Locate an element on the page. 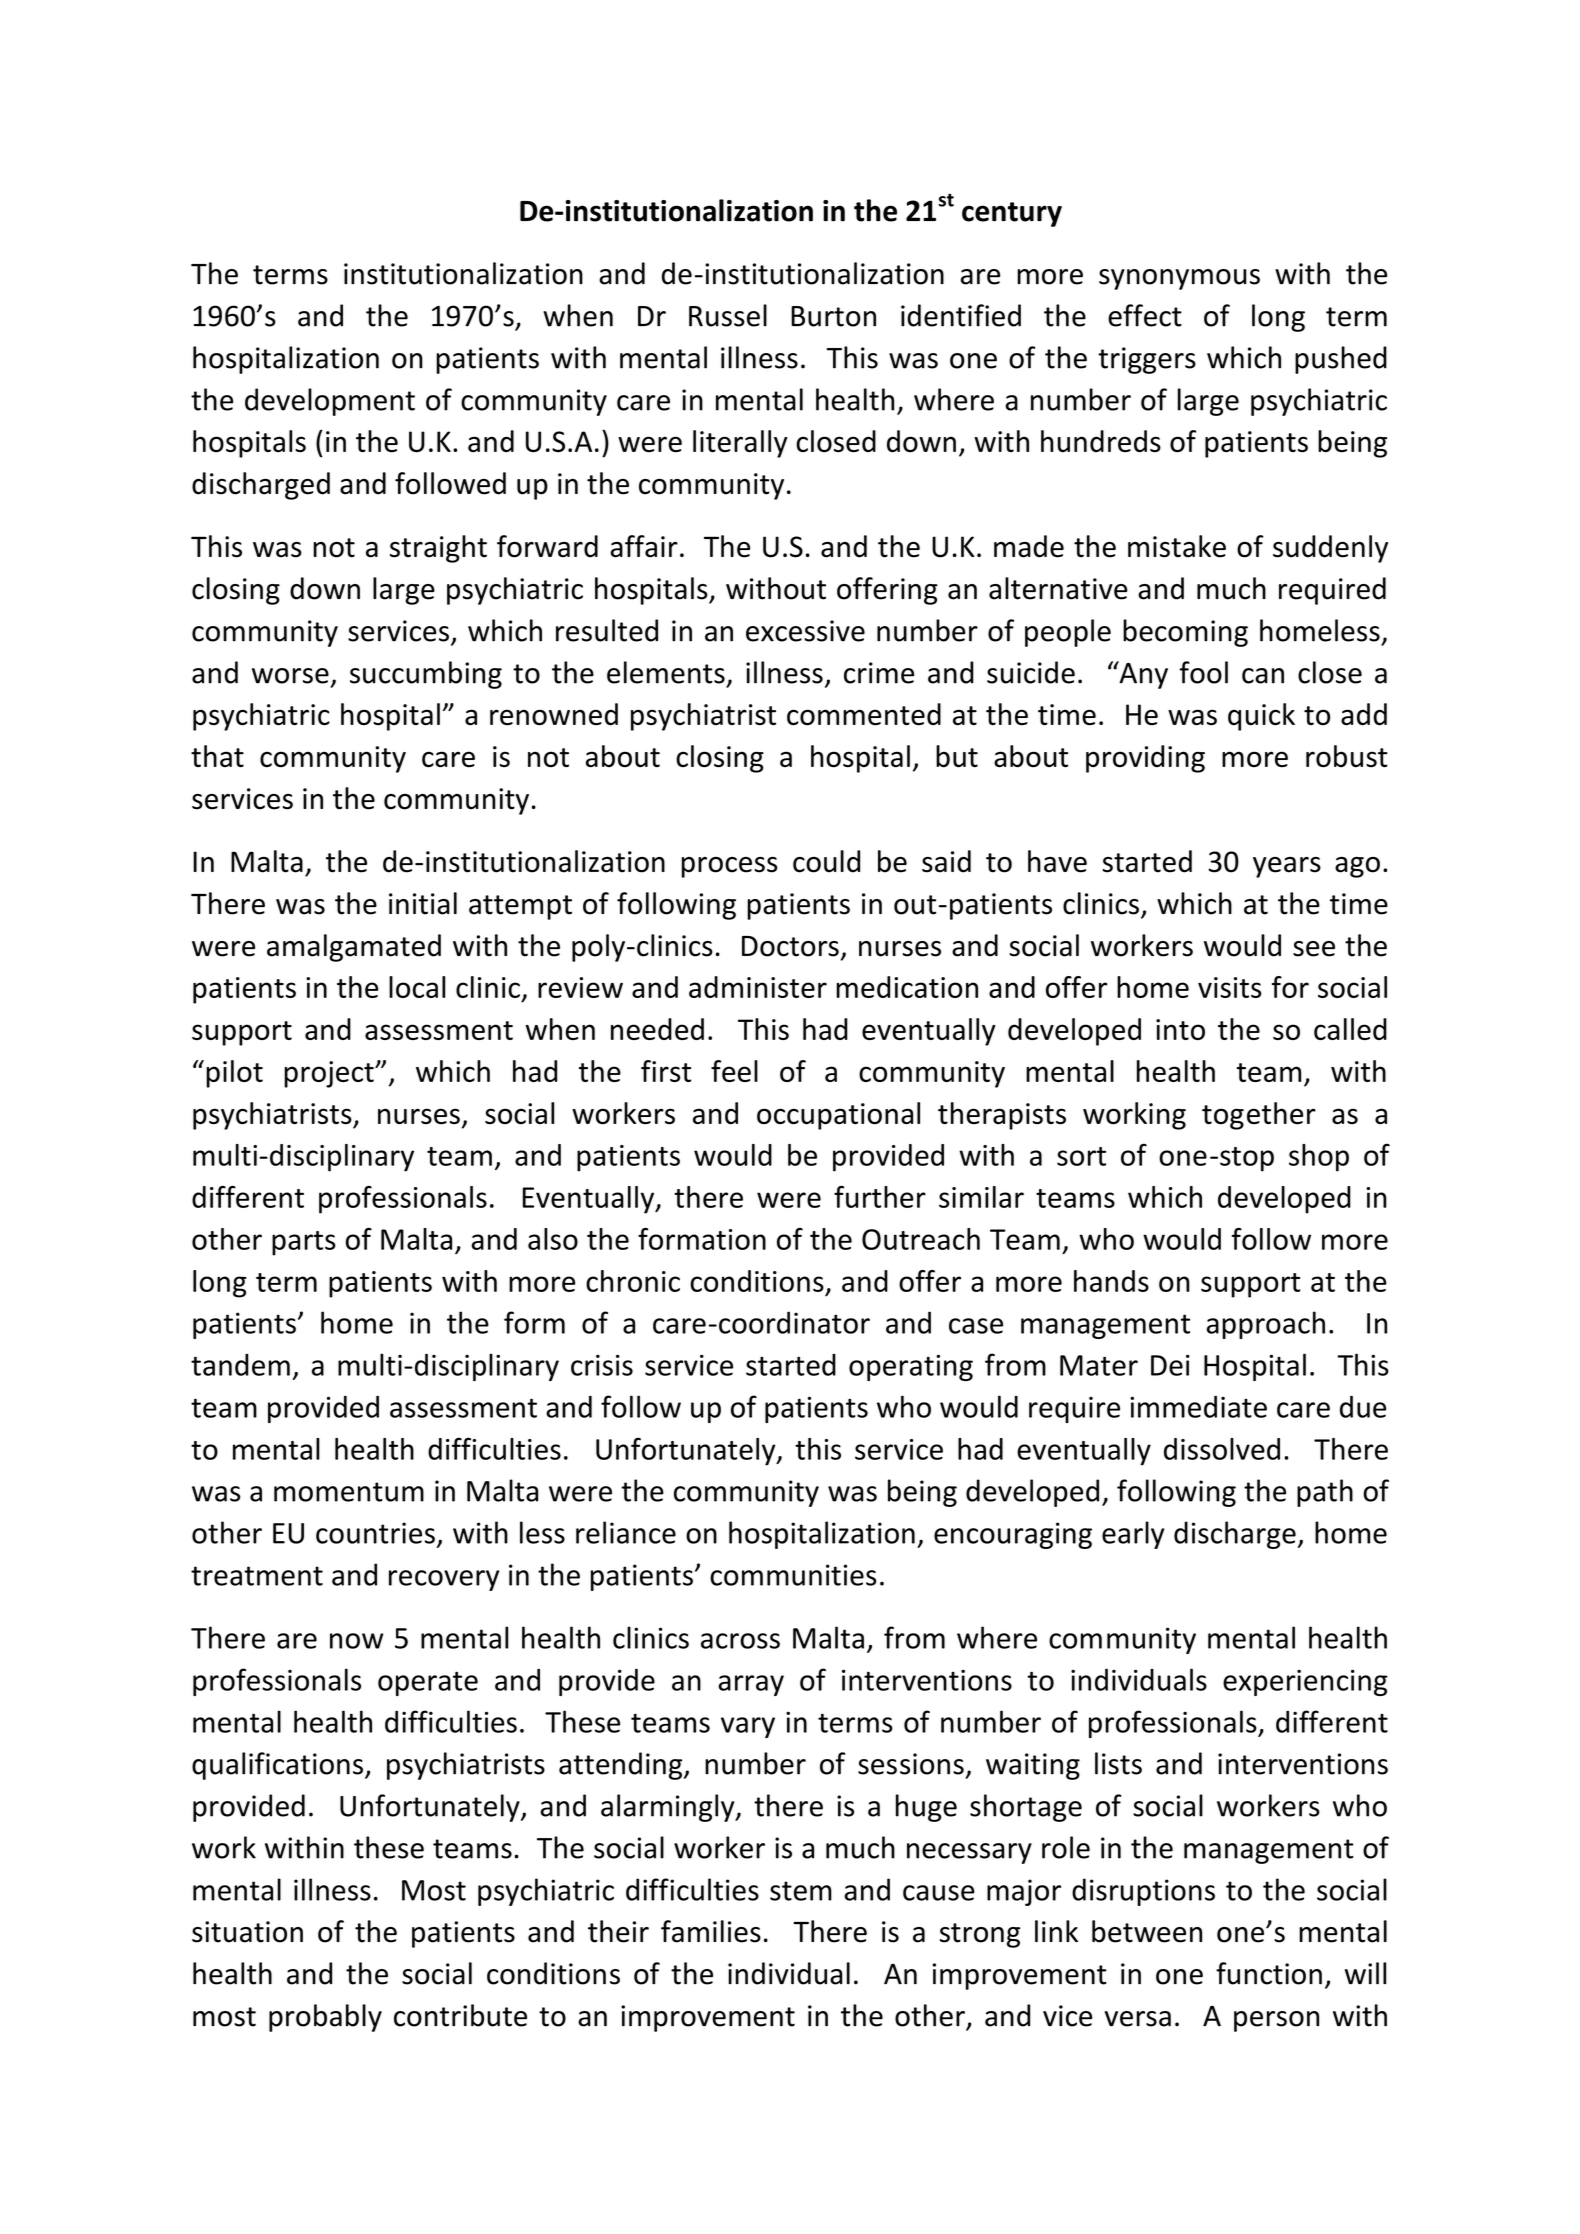  probably is located at coordinates (325, 2018).
